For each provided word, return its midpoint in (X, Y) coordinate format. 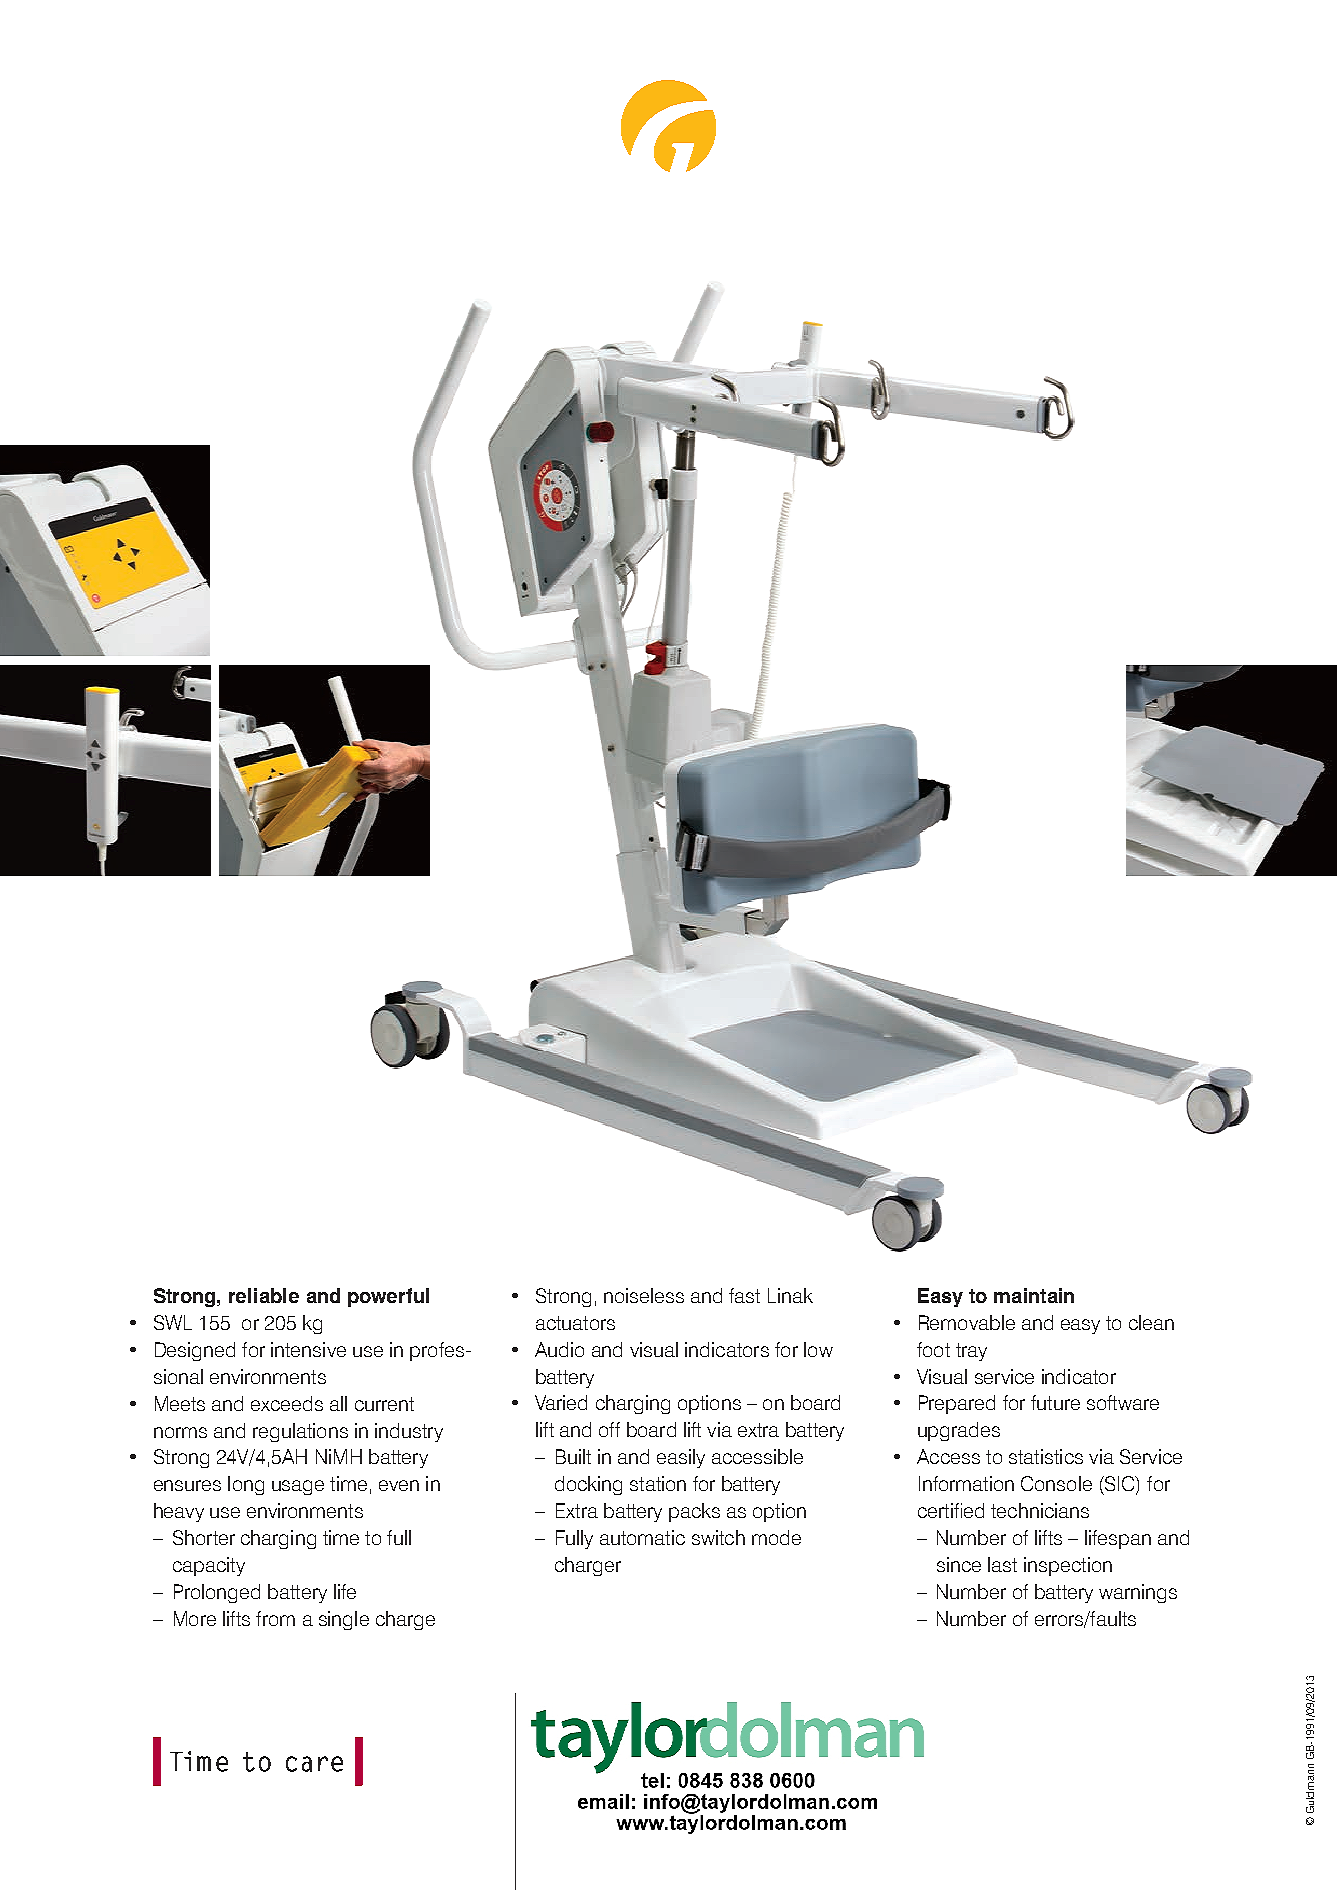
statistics (1046, 1456)
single (344, 1620)
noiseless (644, 1295)
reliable (264, 1295)
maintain (1034, 1295)
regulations (300, 1432)
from (275, 1618)
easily (681, 1458)
